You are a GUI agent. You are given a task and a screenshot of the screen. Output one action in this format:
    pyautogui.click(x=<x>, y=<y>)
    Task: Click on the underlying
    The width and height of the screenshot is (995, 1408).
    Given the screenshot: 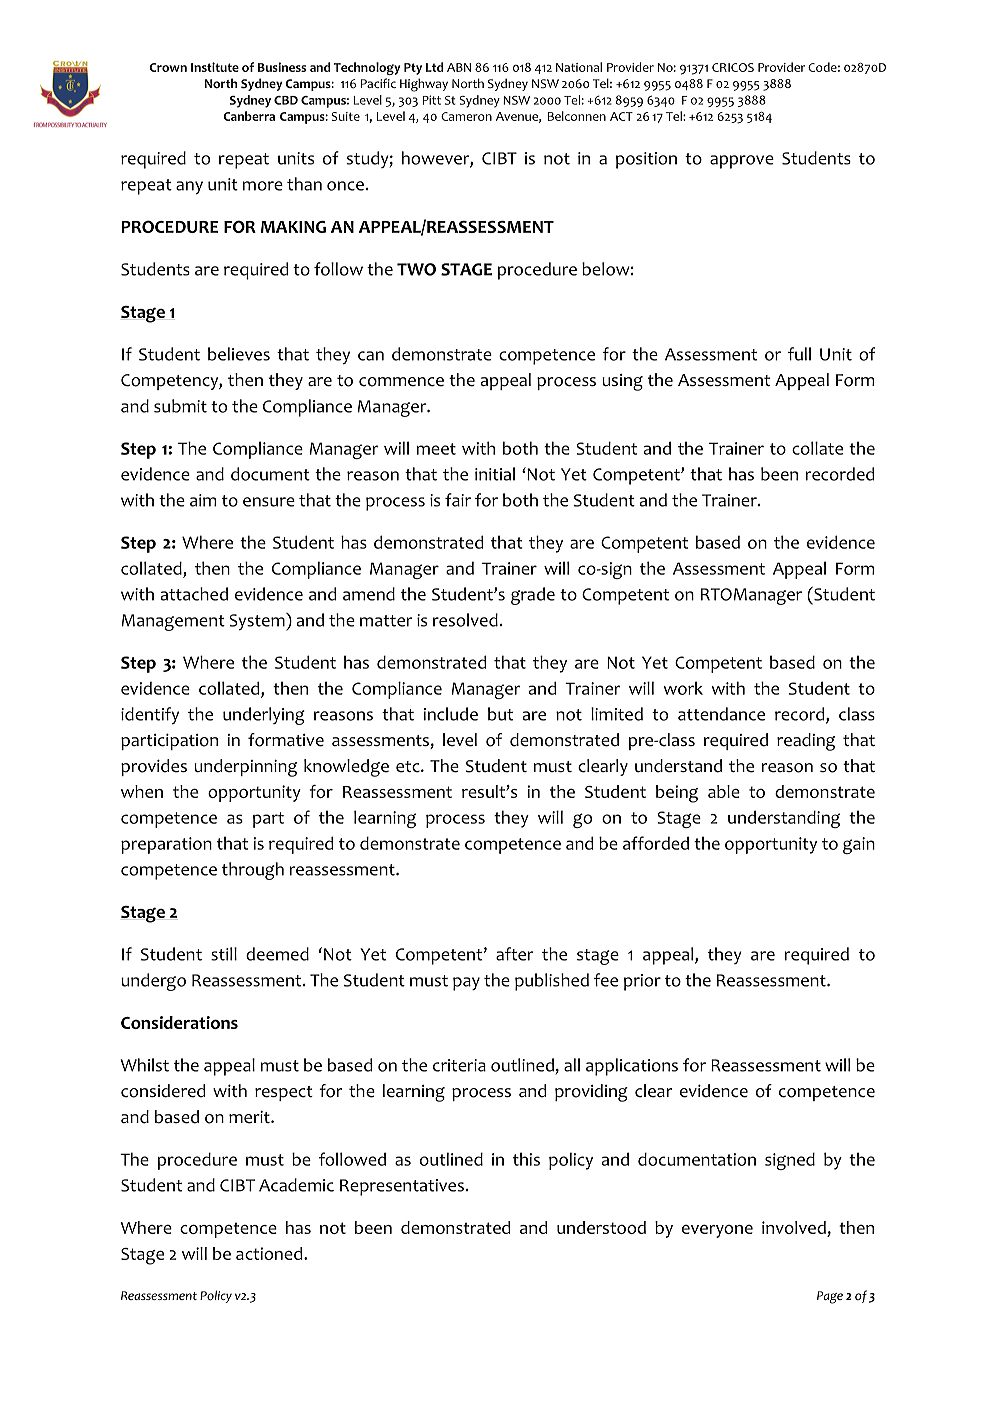 What is the action you would take?
    pyautogui.click(x=264, y=716)
